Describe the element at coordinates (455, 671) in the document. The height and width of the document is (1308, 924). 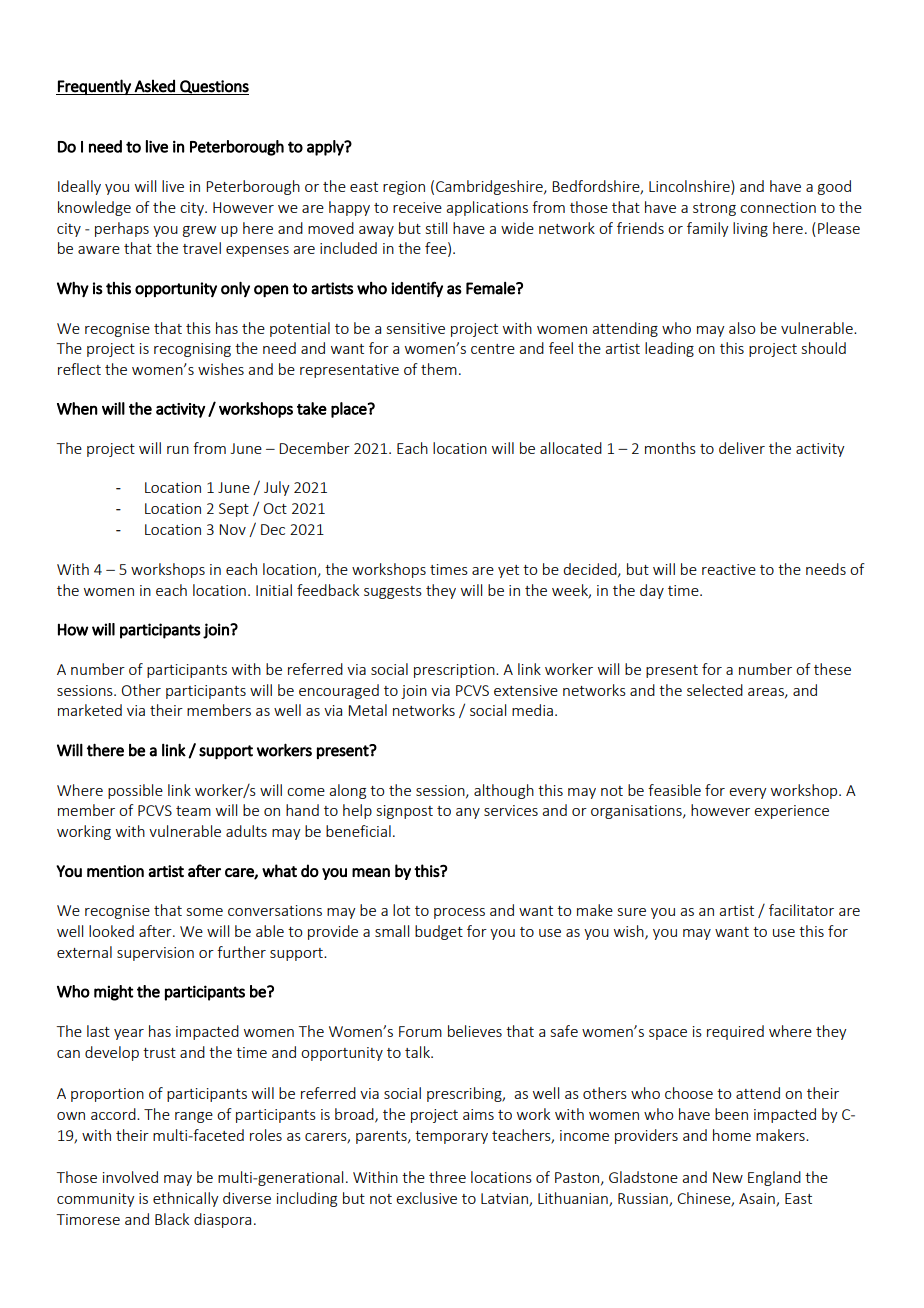
I see `prescription` at that location.
